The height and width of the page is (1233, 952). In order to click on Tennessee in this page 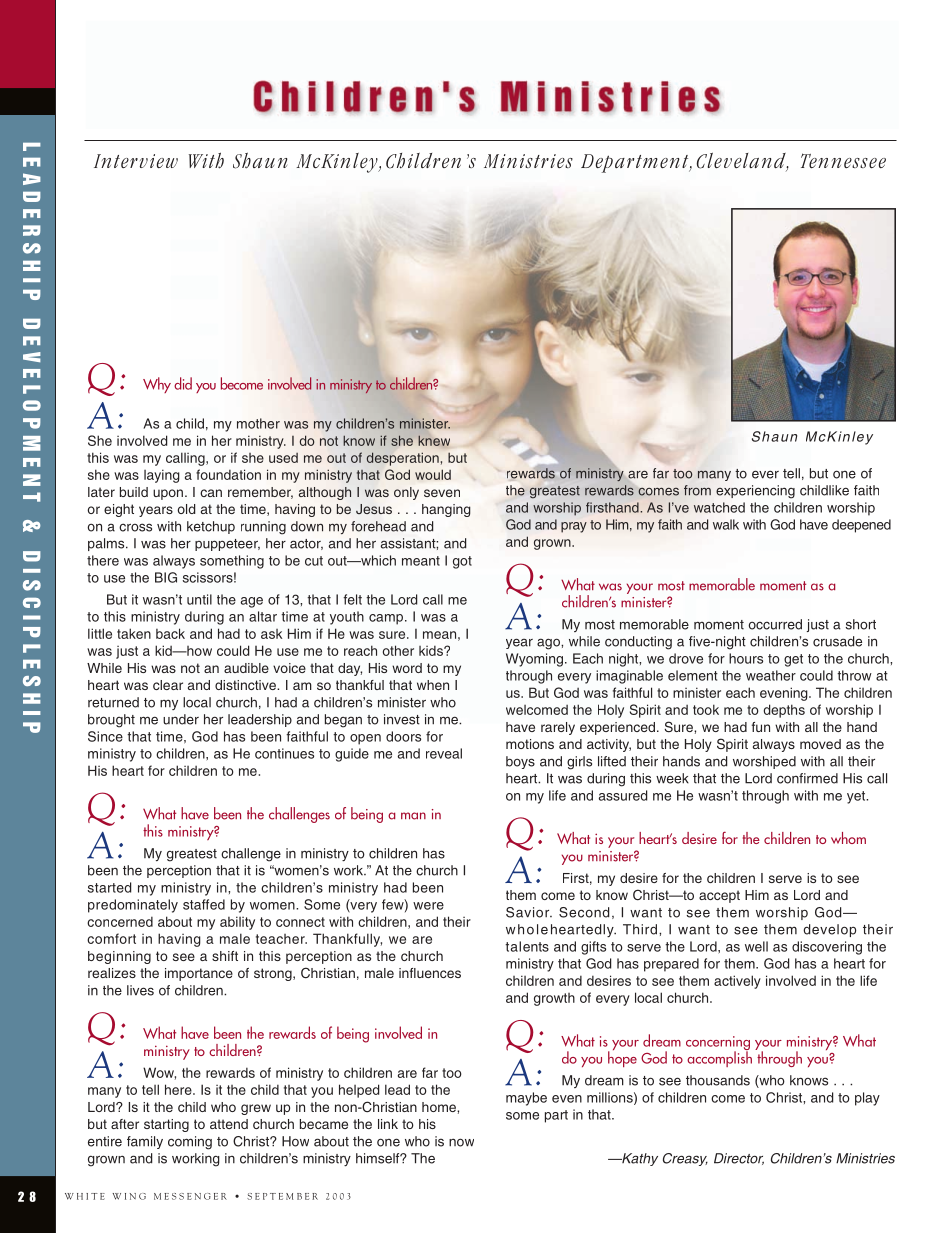, I will do `click(843, 160)`.
